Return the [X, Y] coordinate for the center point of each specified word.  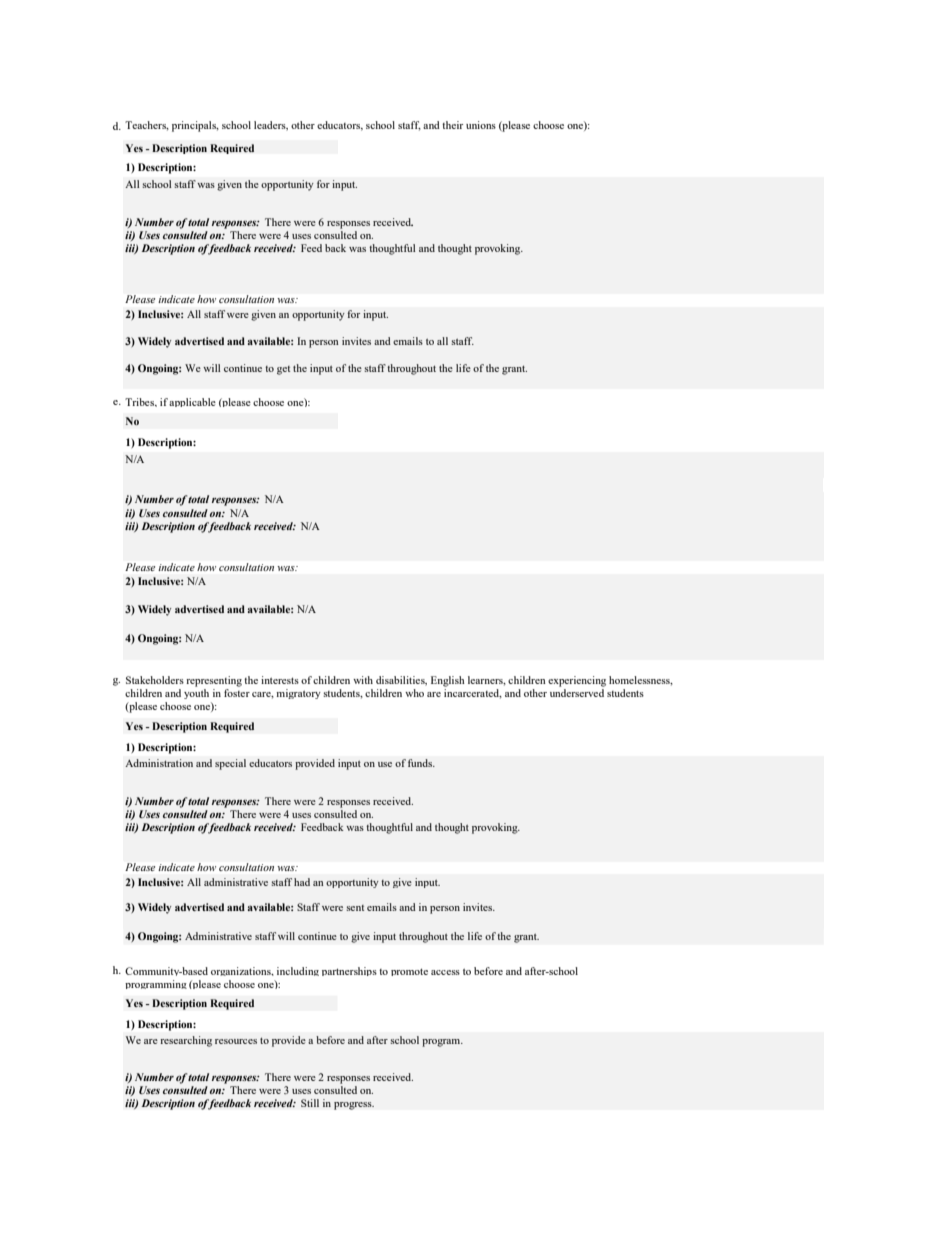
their [452, 125]
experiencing [577, 681]
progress [354, 1106]
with [363, 680]
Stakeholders [155, 680]
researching [186, 1041]
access [445, 972]
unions [481, 125]
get [283, 370]
